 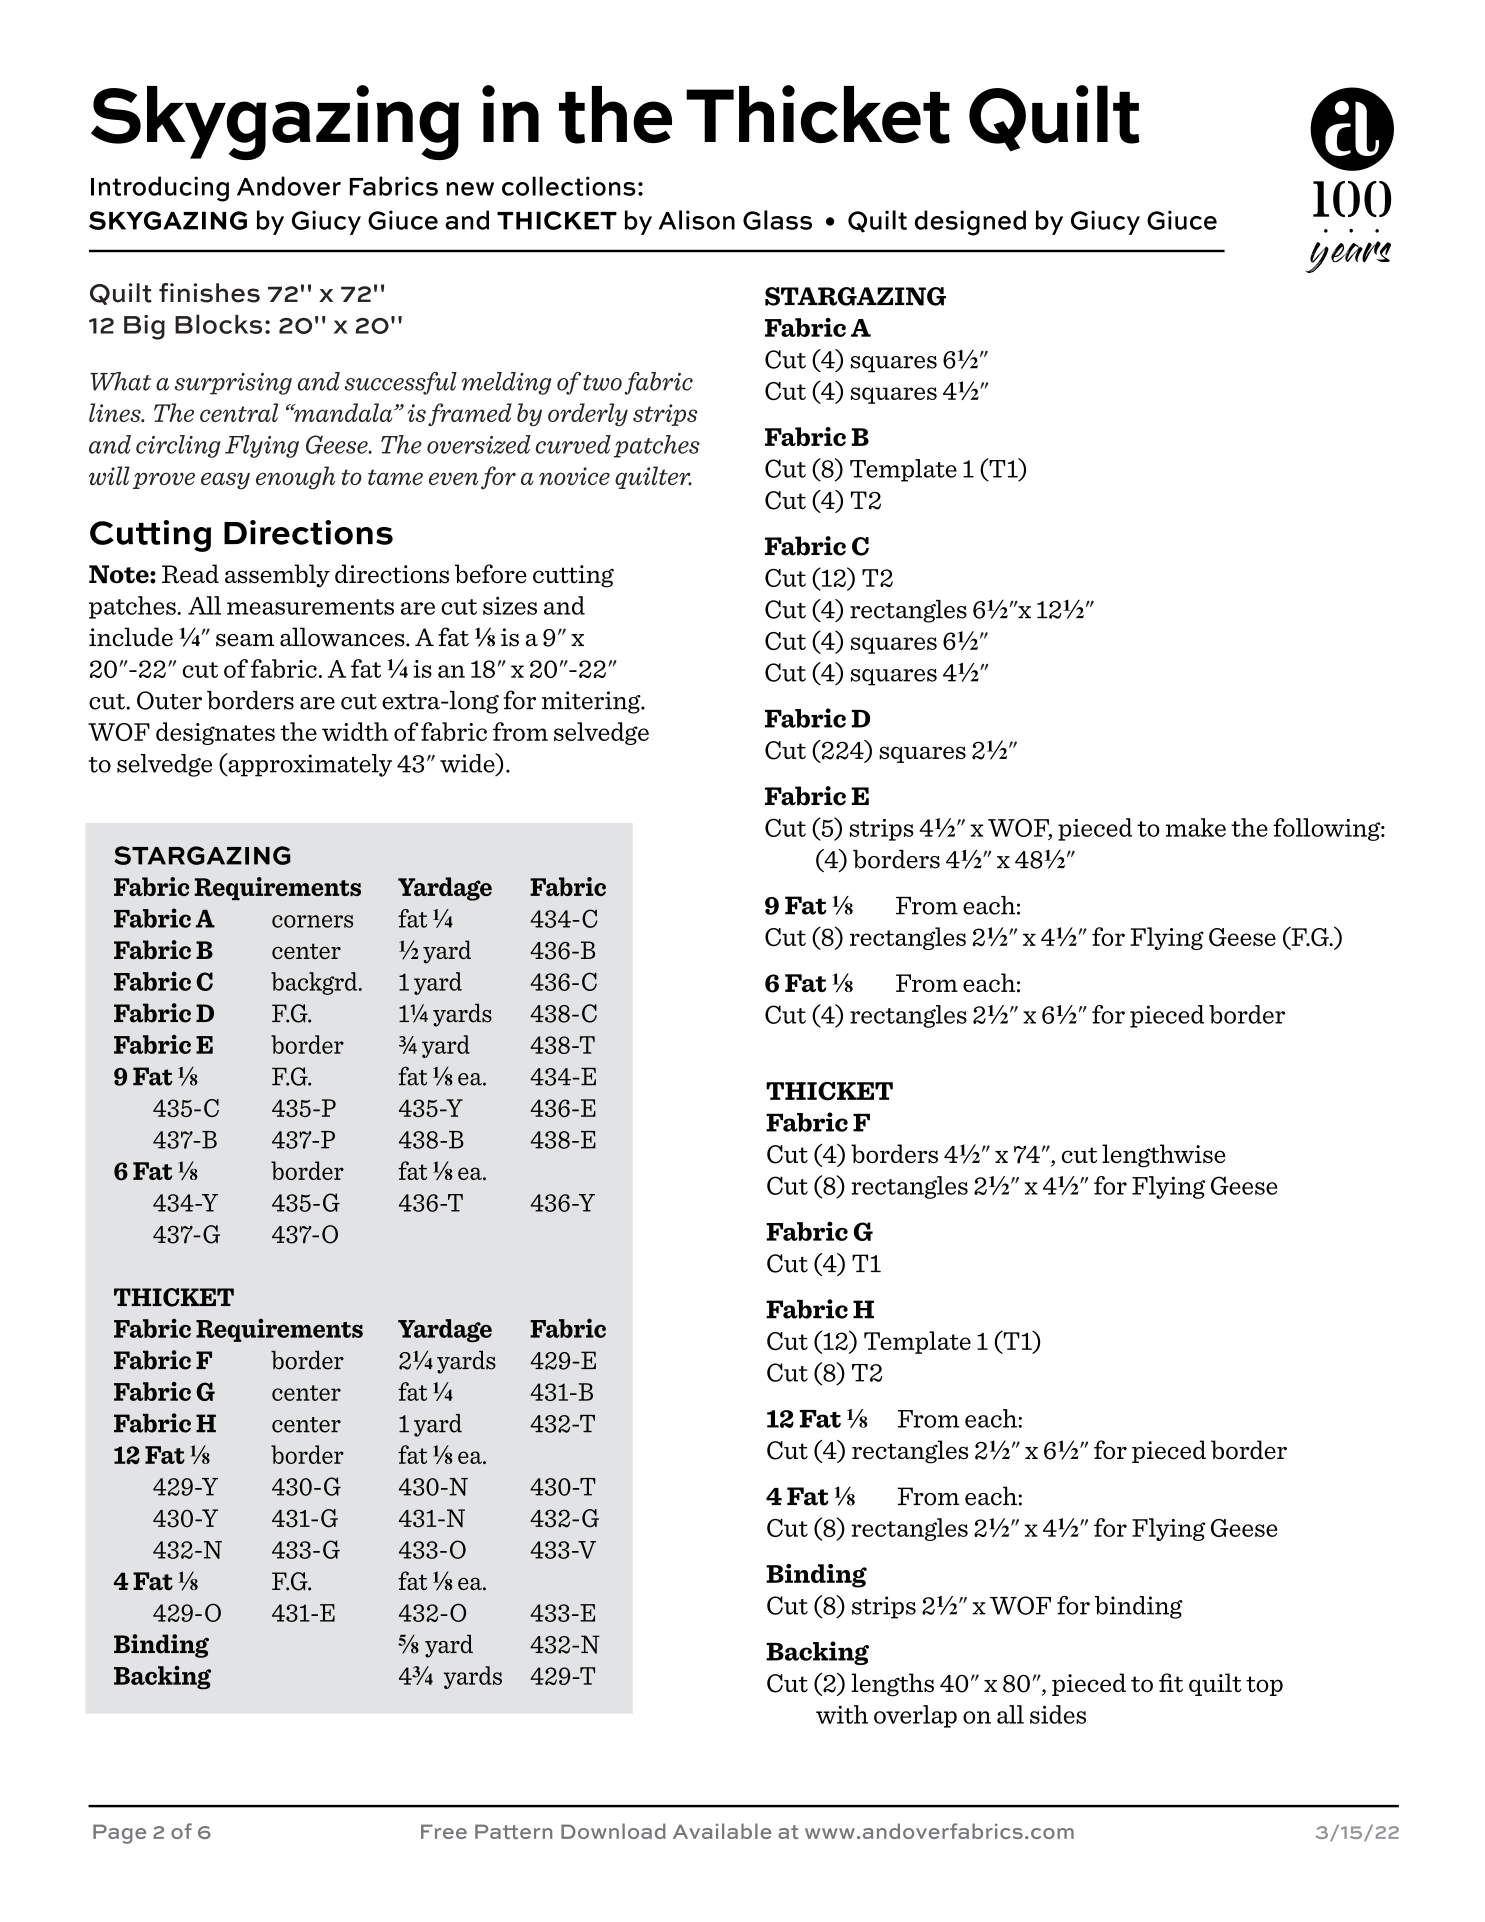 I want to click on wide, so click(x=468, y=764).
